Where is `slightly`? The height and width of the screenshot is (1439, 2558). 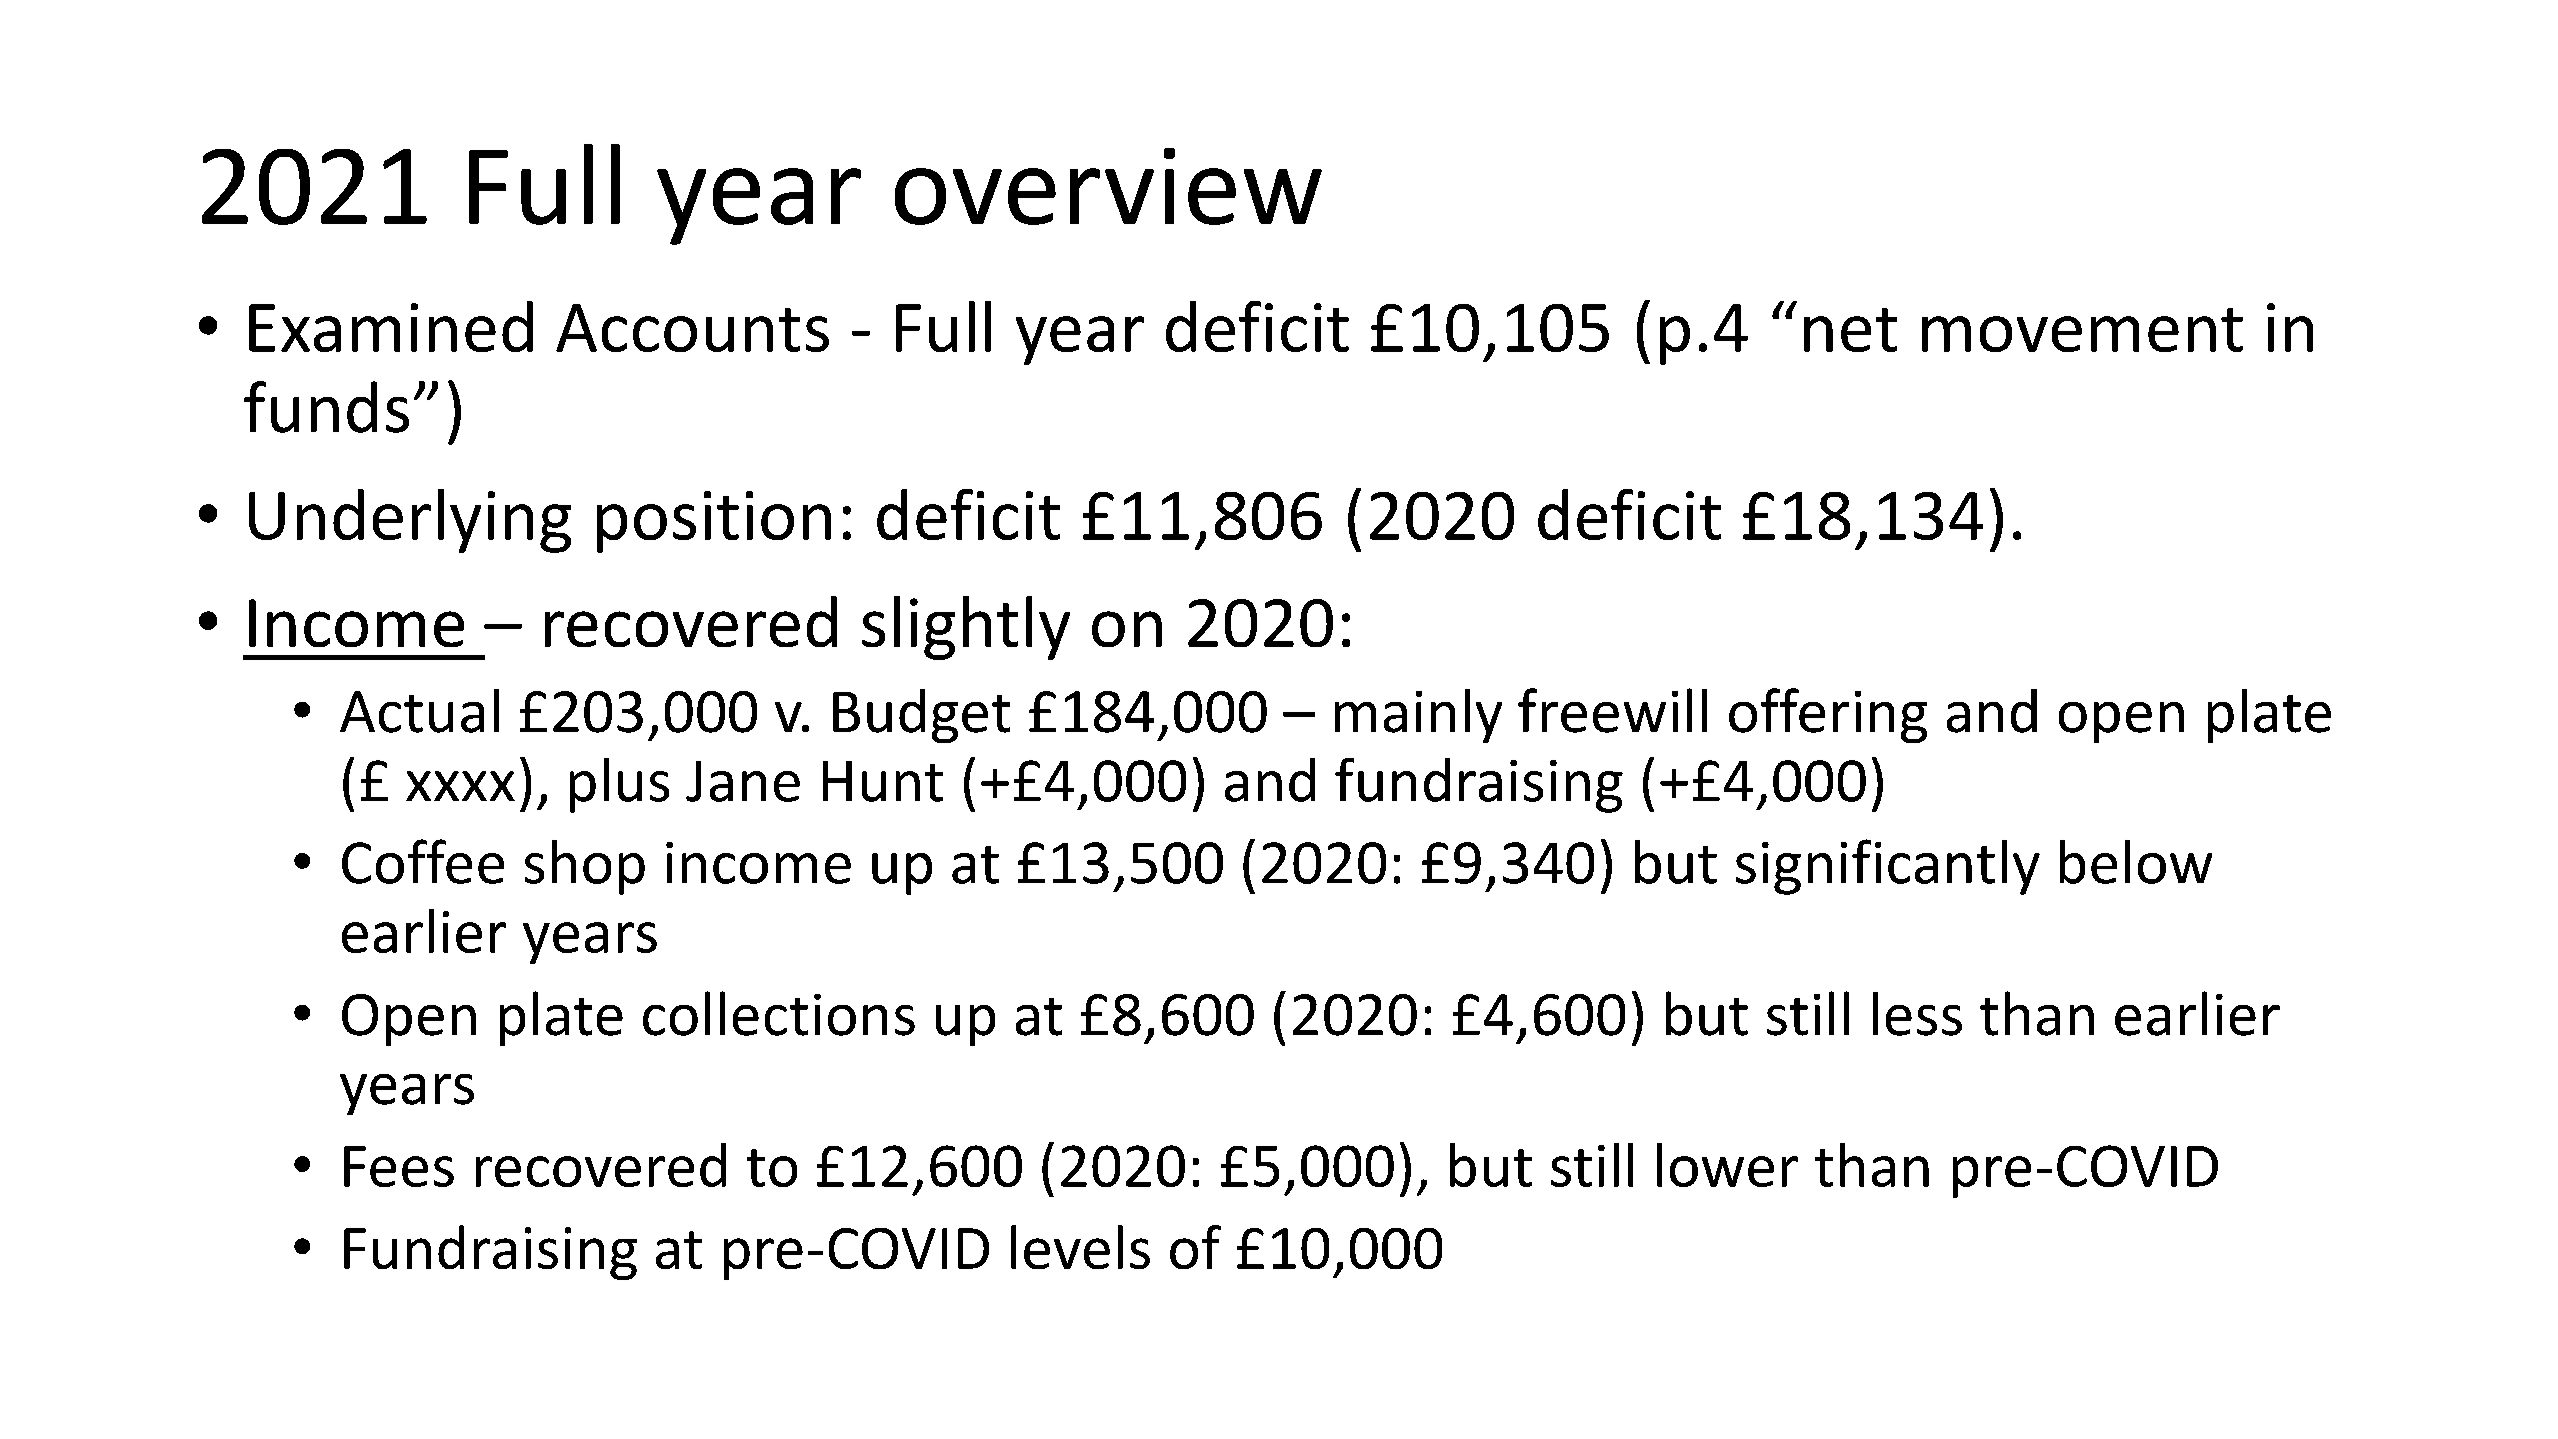 slightly is located at coordinates (966, 628).
